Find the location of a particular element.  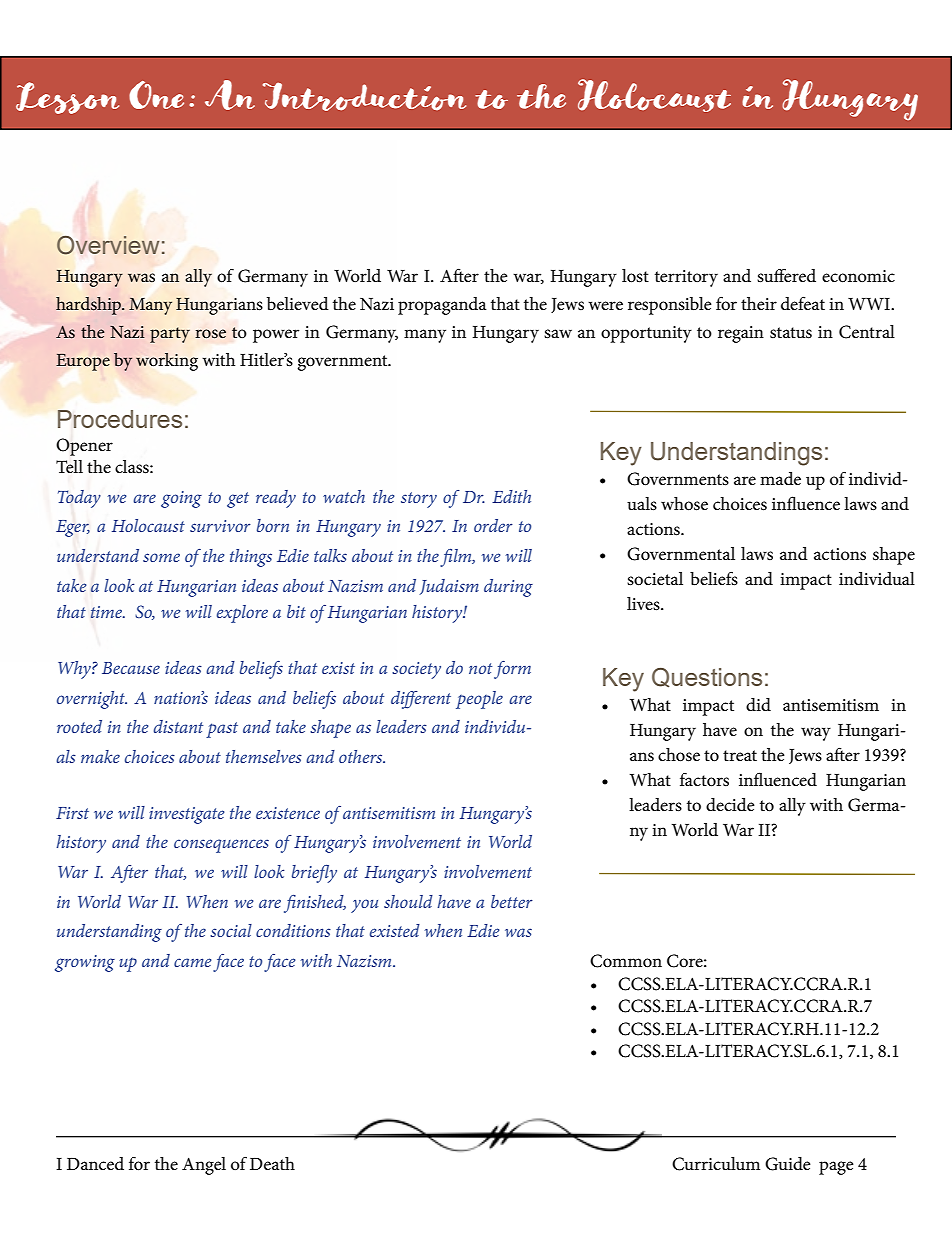

One is located at coordinates (156, 95).
